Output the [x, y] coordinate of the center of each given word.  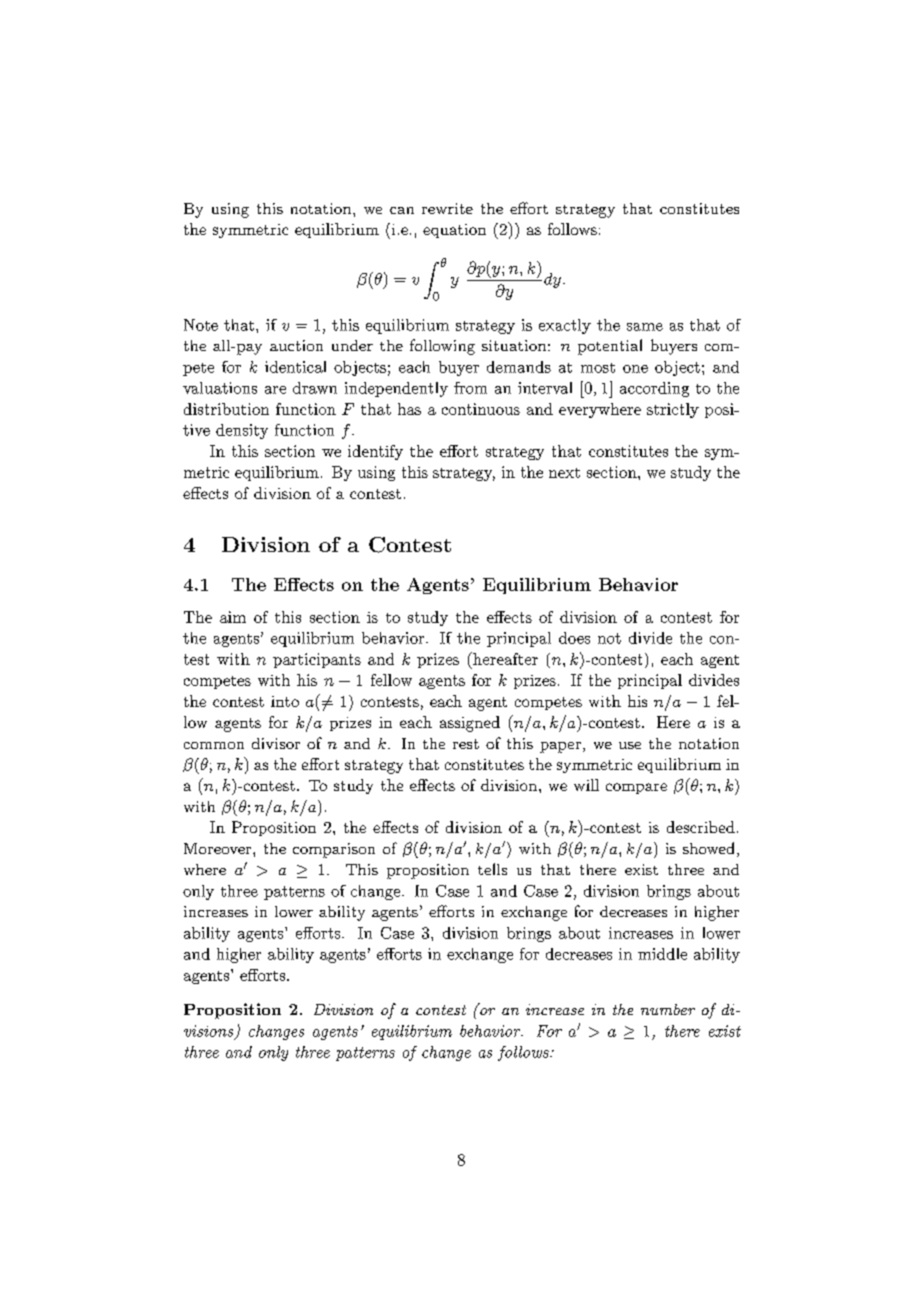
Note [201, 325]
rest [466, 744]
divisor [276, 743]
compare [636, 788]
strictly [673, 410]
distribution [226, 409]
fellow [391, 680]
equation [454, 231]
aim [233, 617]
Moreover [219, 848]
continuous [481, 409]
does [574, 638]
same [645, 327]
